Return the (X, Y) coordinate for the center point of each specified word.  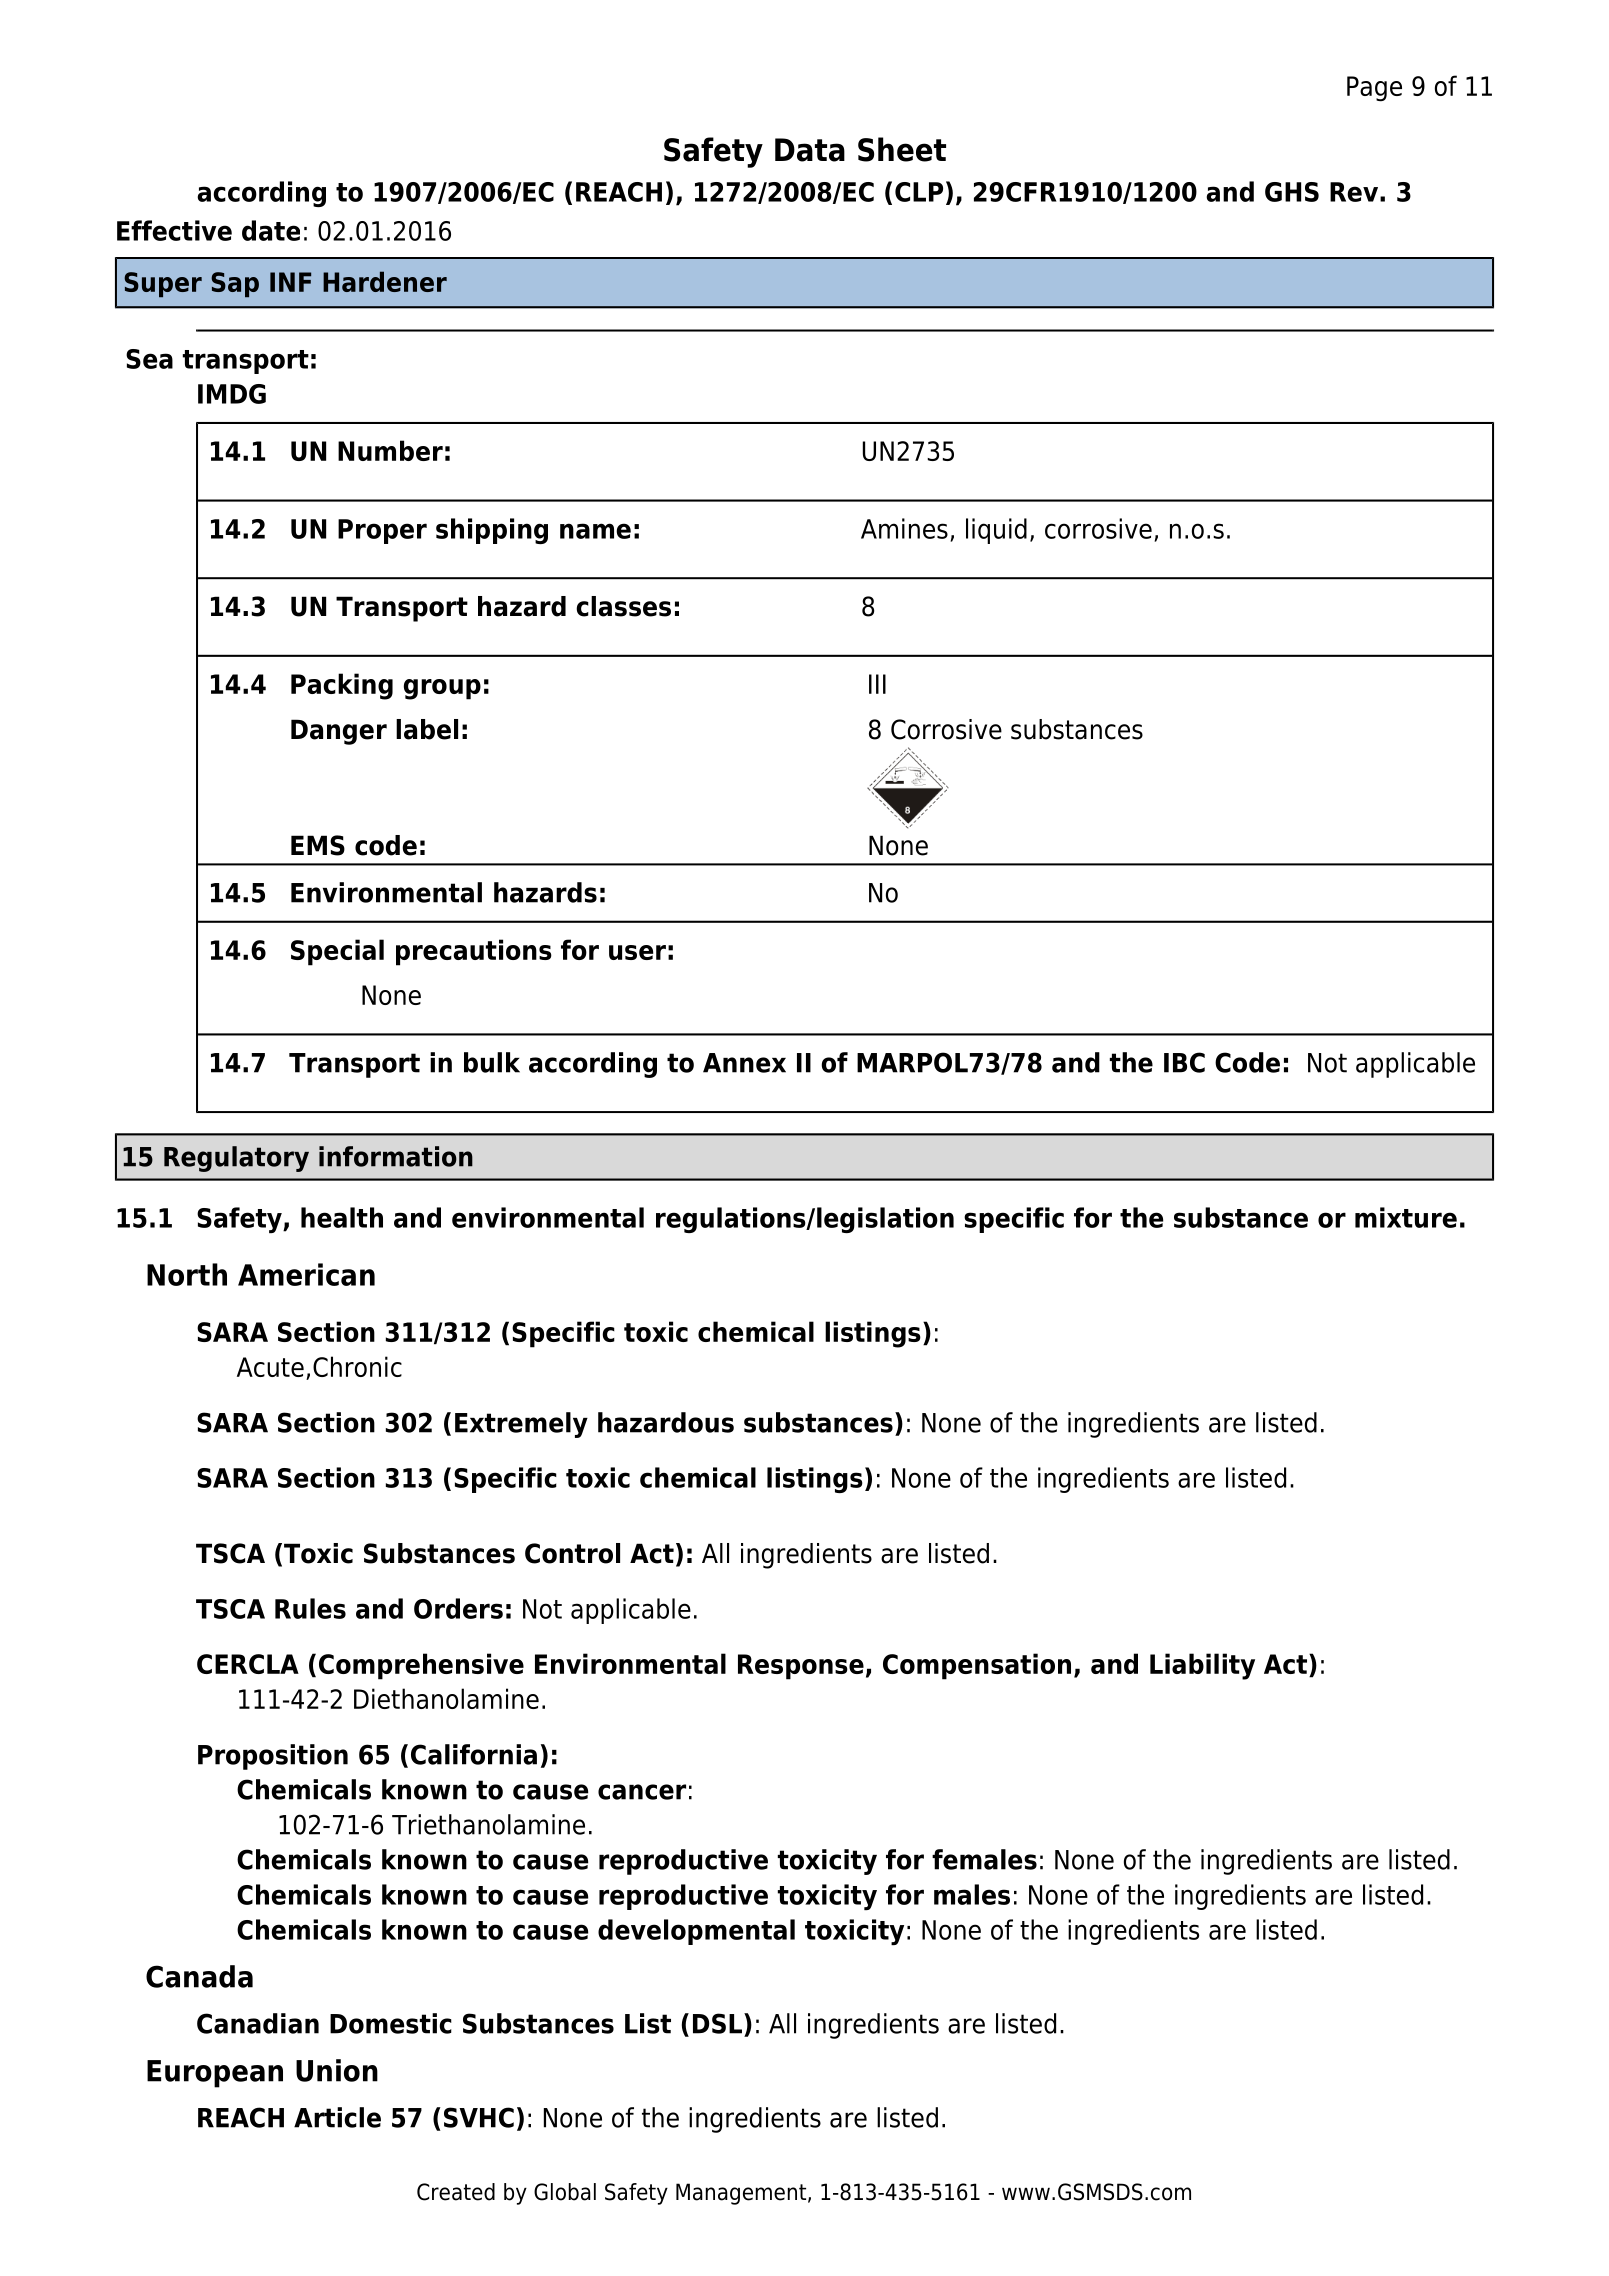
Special (337, 952)
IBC (1184, 1062)
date (271, 230)
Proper (382, 531)
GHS (1292, 192)
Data (810, 150)
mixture (1406, 1217)
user (637, 952)
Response (801, 1667)
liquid (996, 531)
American (306, 1274)
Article (337, 2117)
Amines (904, 528)
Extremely (521, 1425)
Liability (1202, 1666)
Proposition (273, 1757)
